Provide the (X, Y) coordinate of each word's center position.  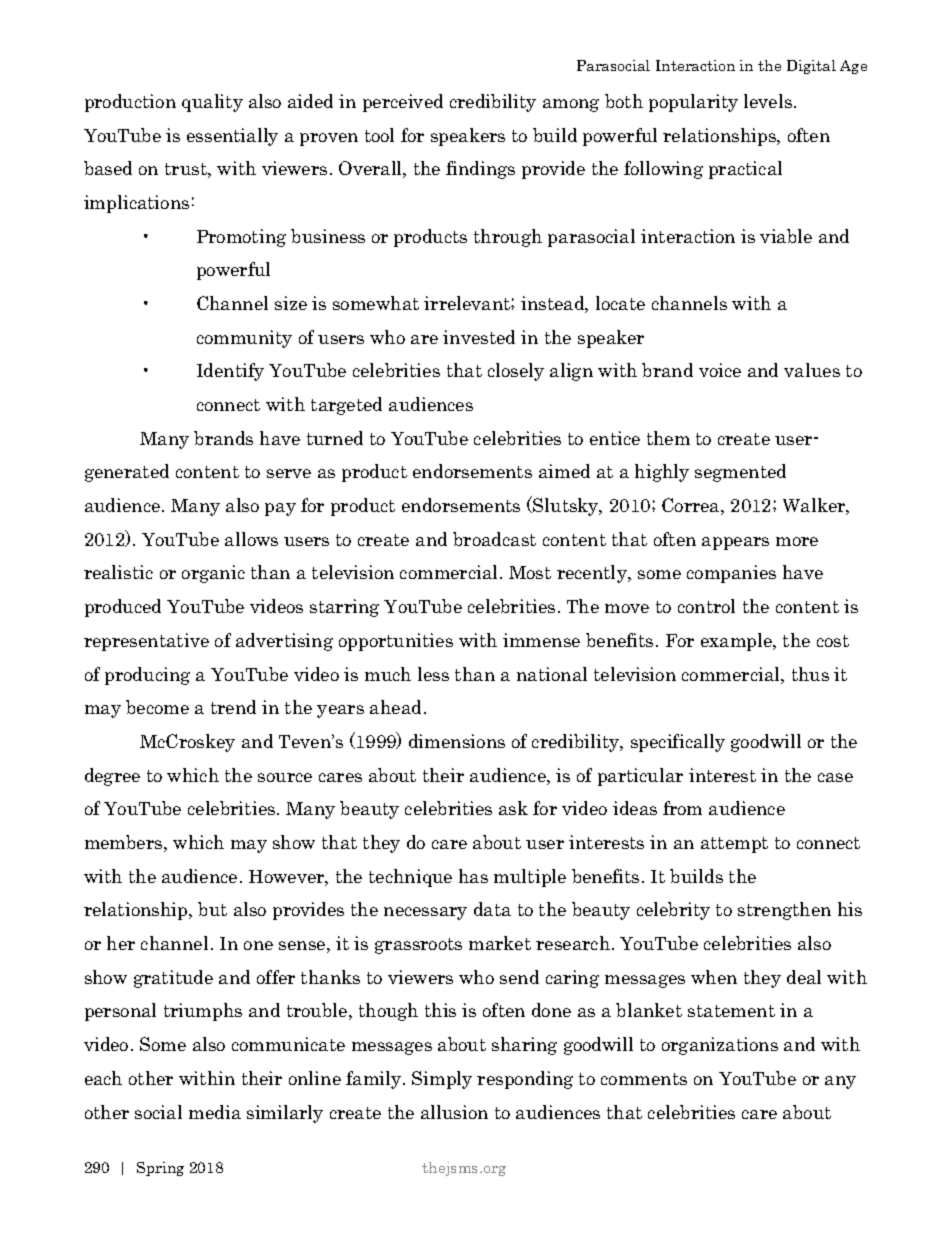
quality (212, 103)
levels (769, 101)
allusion (454, 1112)
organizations (720, 1046)
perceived (403, 103)
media (215, 1112)
